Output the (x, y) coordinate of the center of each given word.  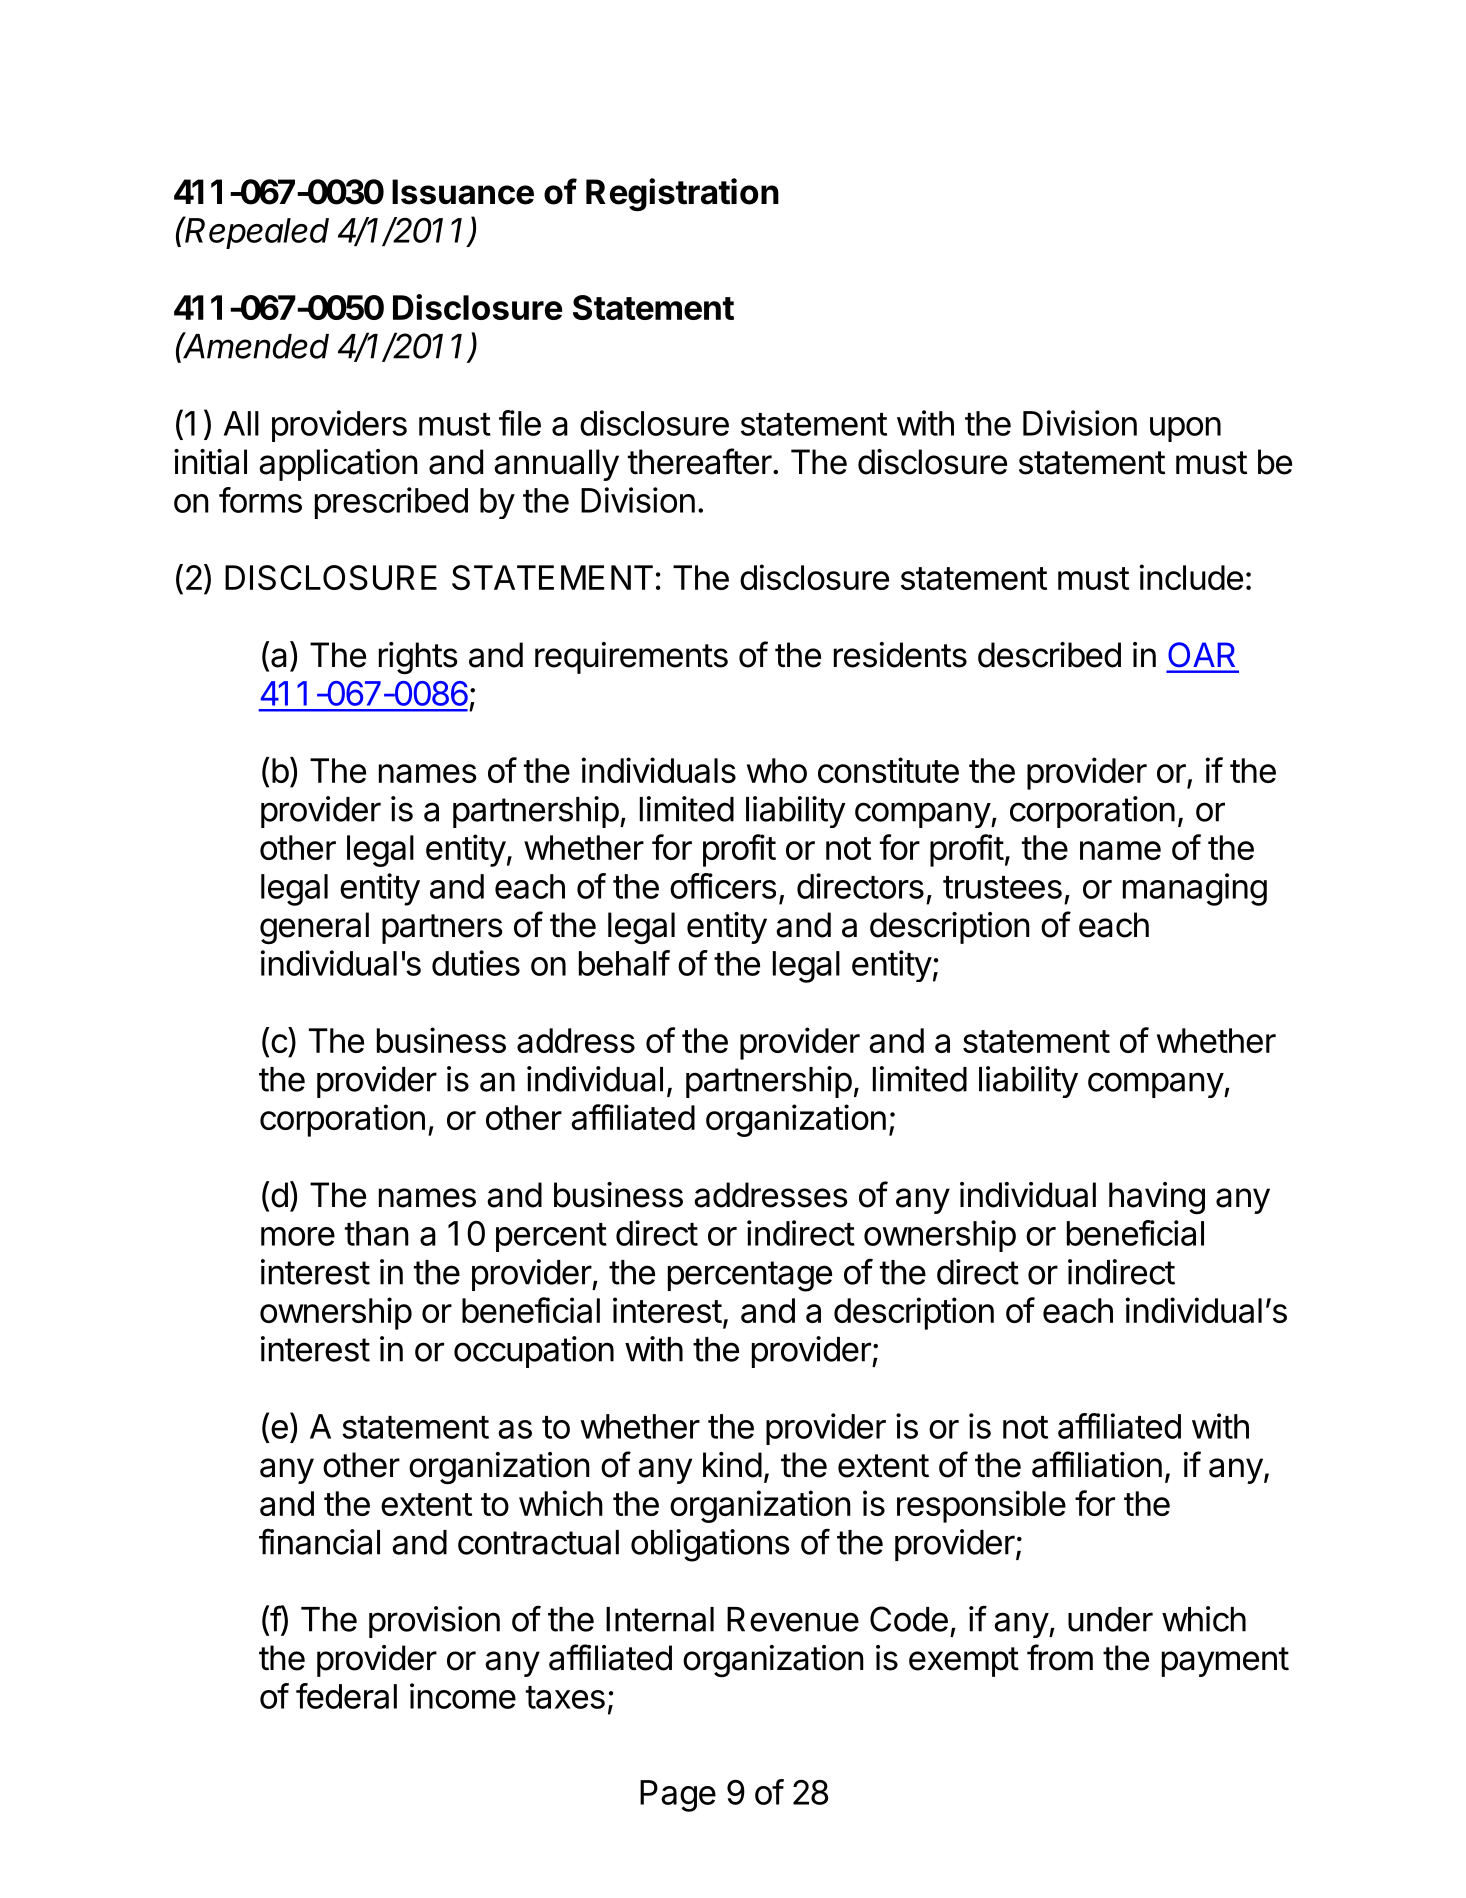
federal (346, 1696)
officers (723, 886)
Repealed (256, 232)
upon (1185, 429)
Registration (682, 195)
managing (1195, 889)
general (314, 928)
